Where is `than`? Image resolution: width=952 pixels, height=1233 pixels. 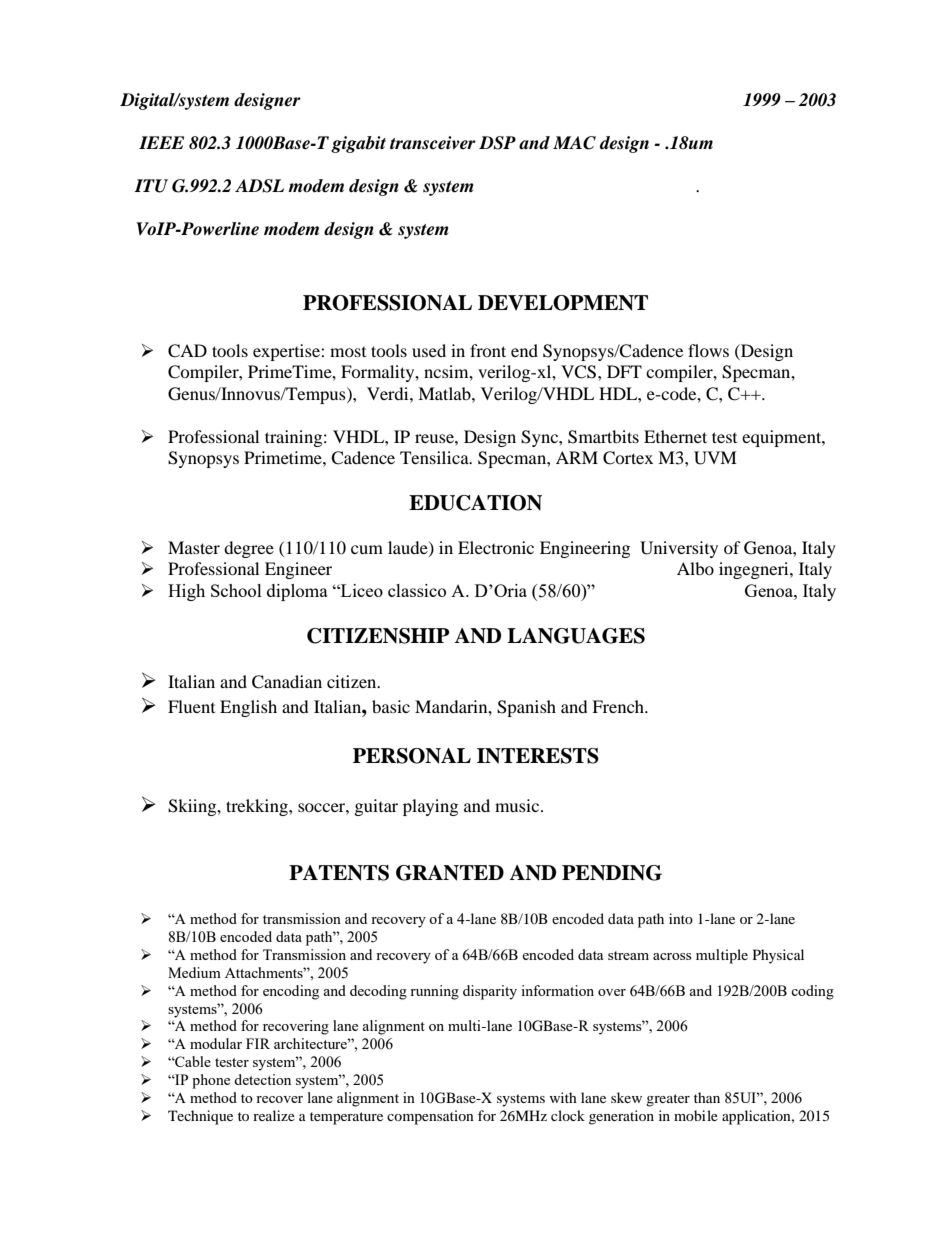 than is located at coordinates (707, 1097).
